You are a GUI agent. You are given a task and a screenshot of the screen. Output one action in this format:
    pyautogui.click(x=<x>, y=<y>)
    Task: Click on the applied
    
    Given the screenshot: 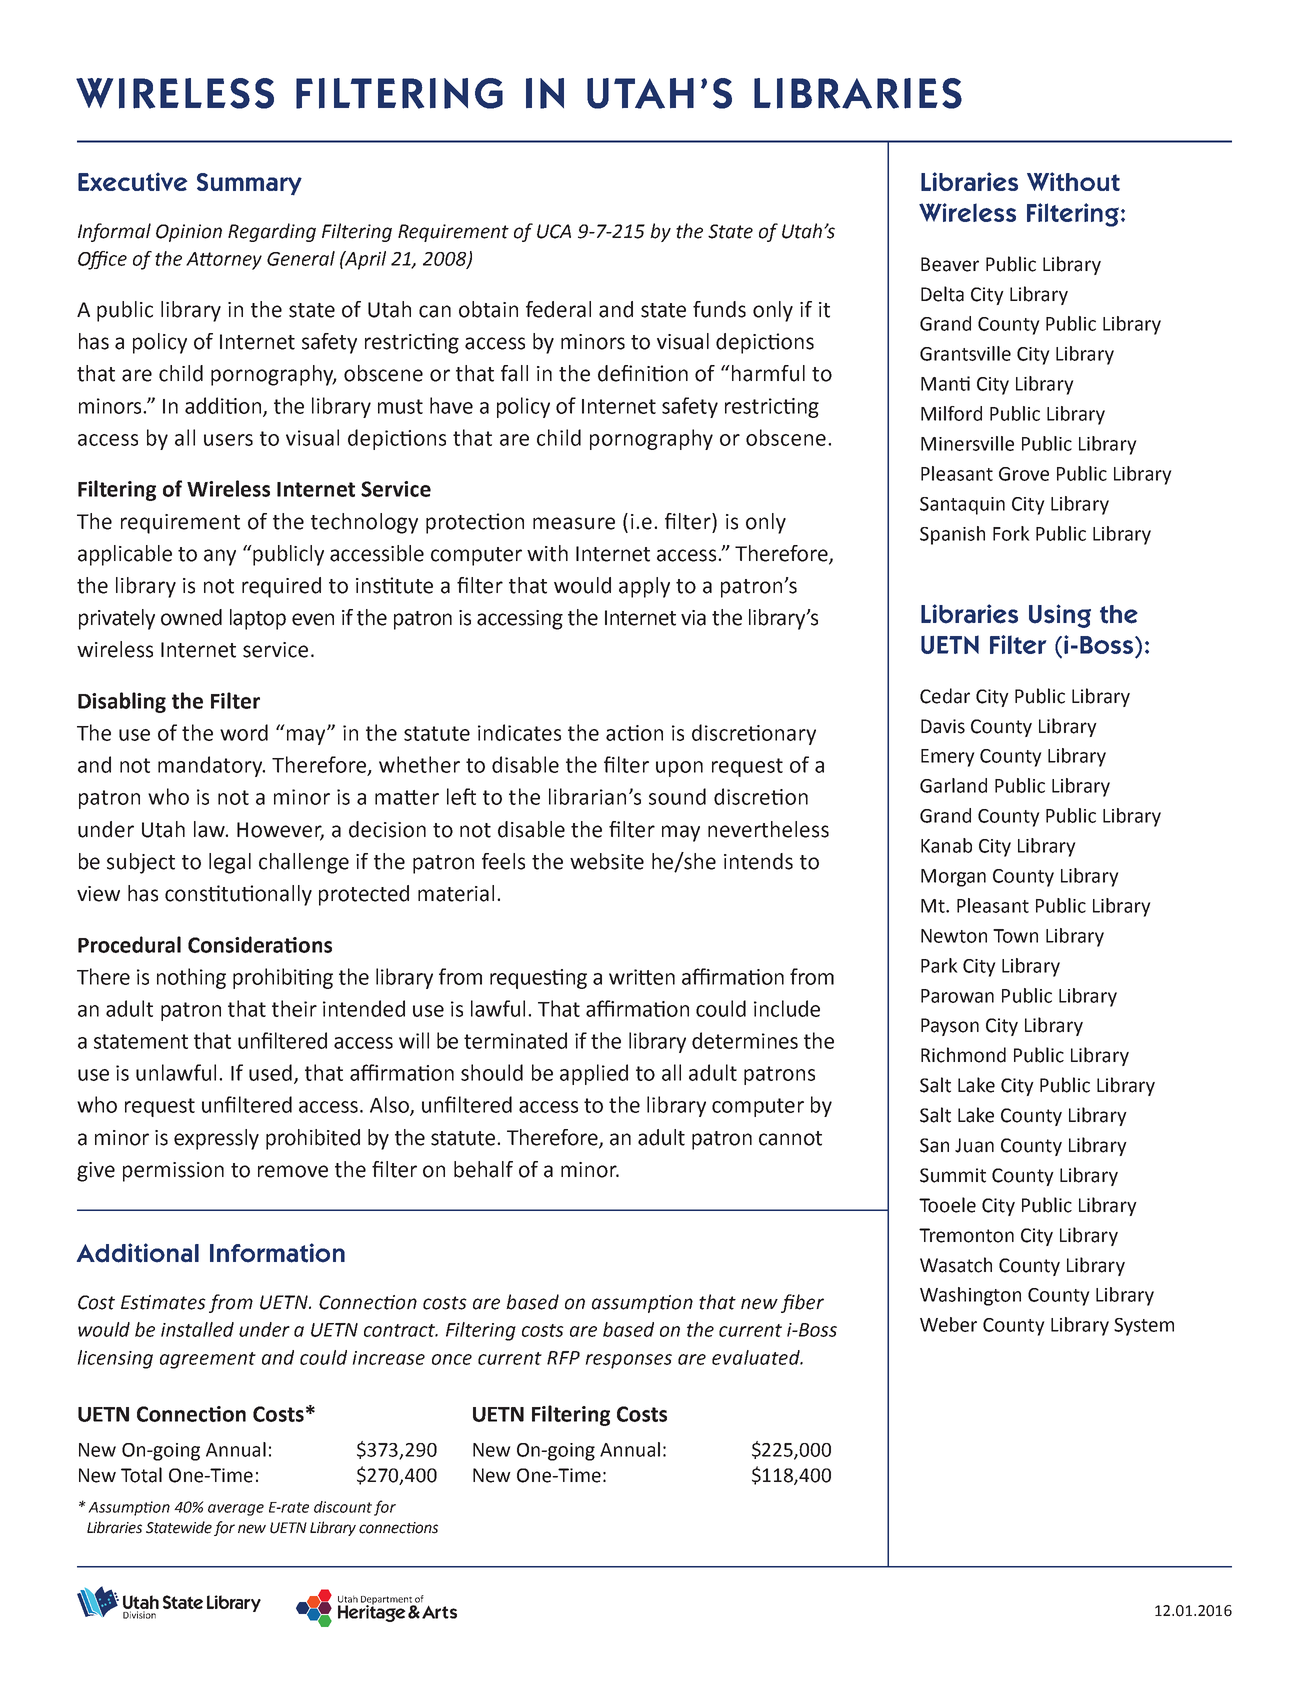 What is the action you would take?
    pyautogui.click(x=594, y=1074)
